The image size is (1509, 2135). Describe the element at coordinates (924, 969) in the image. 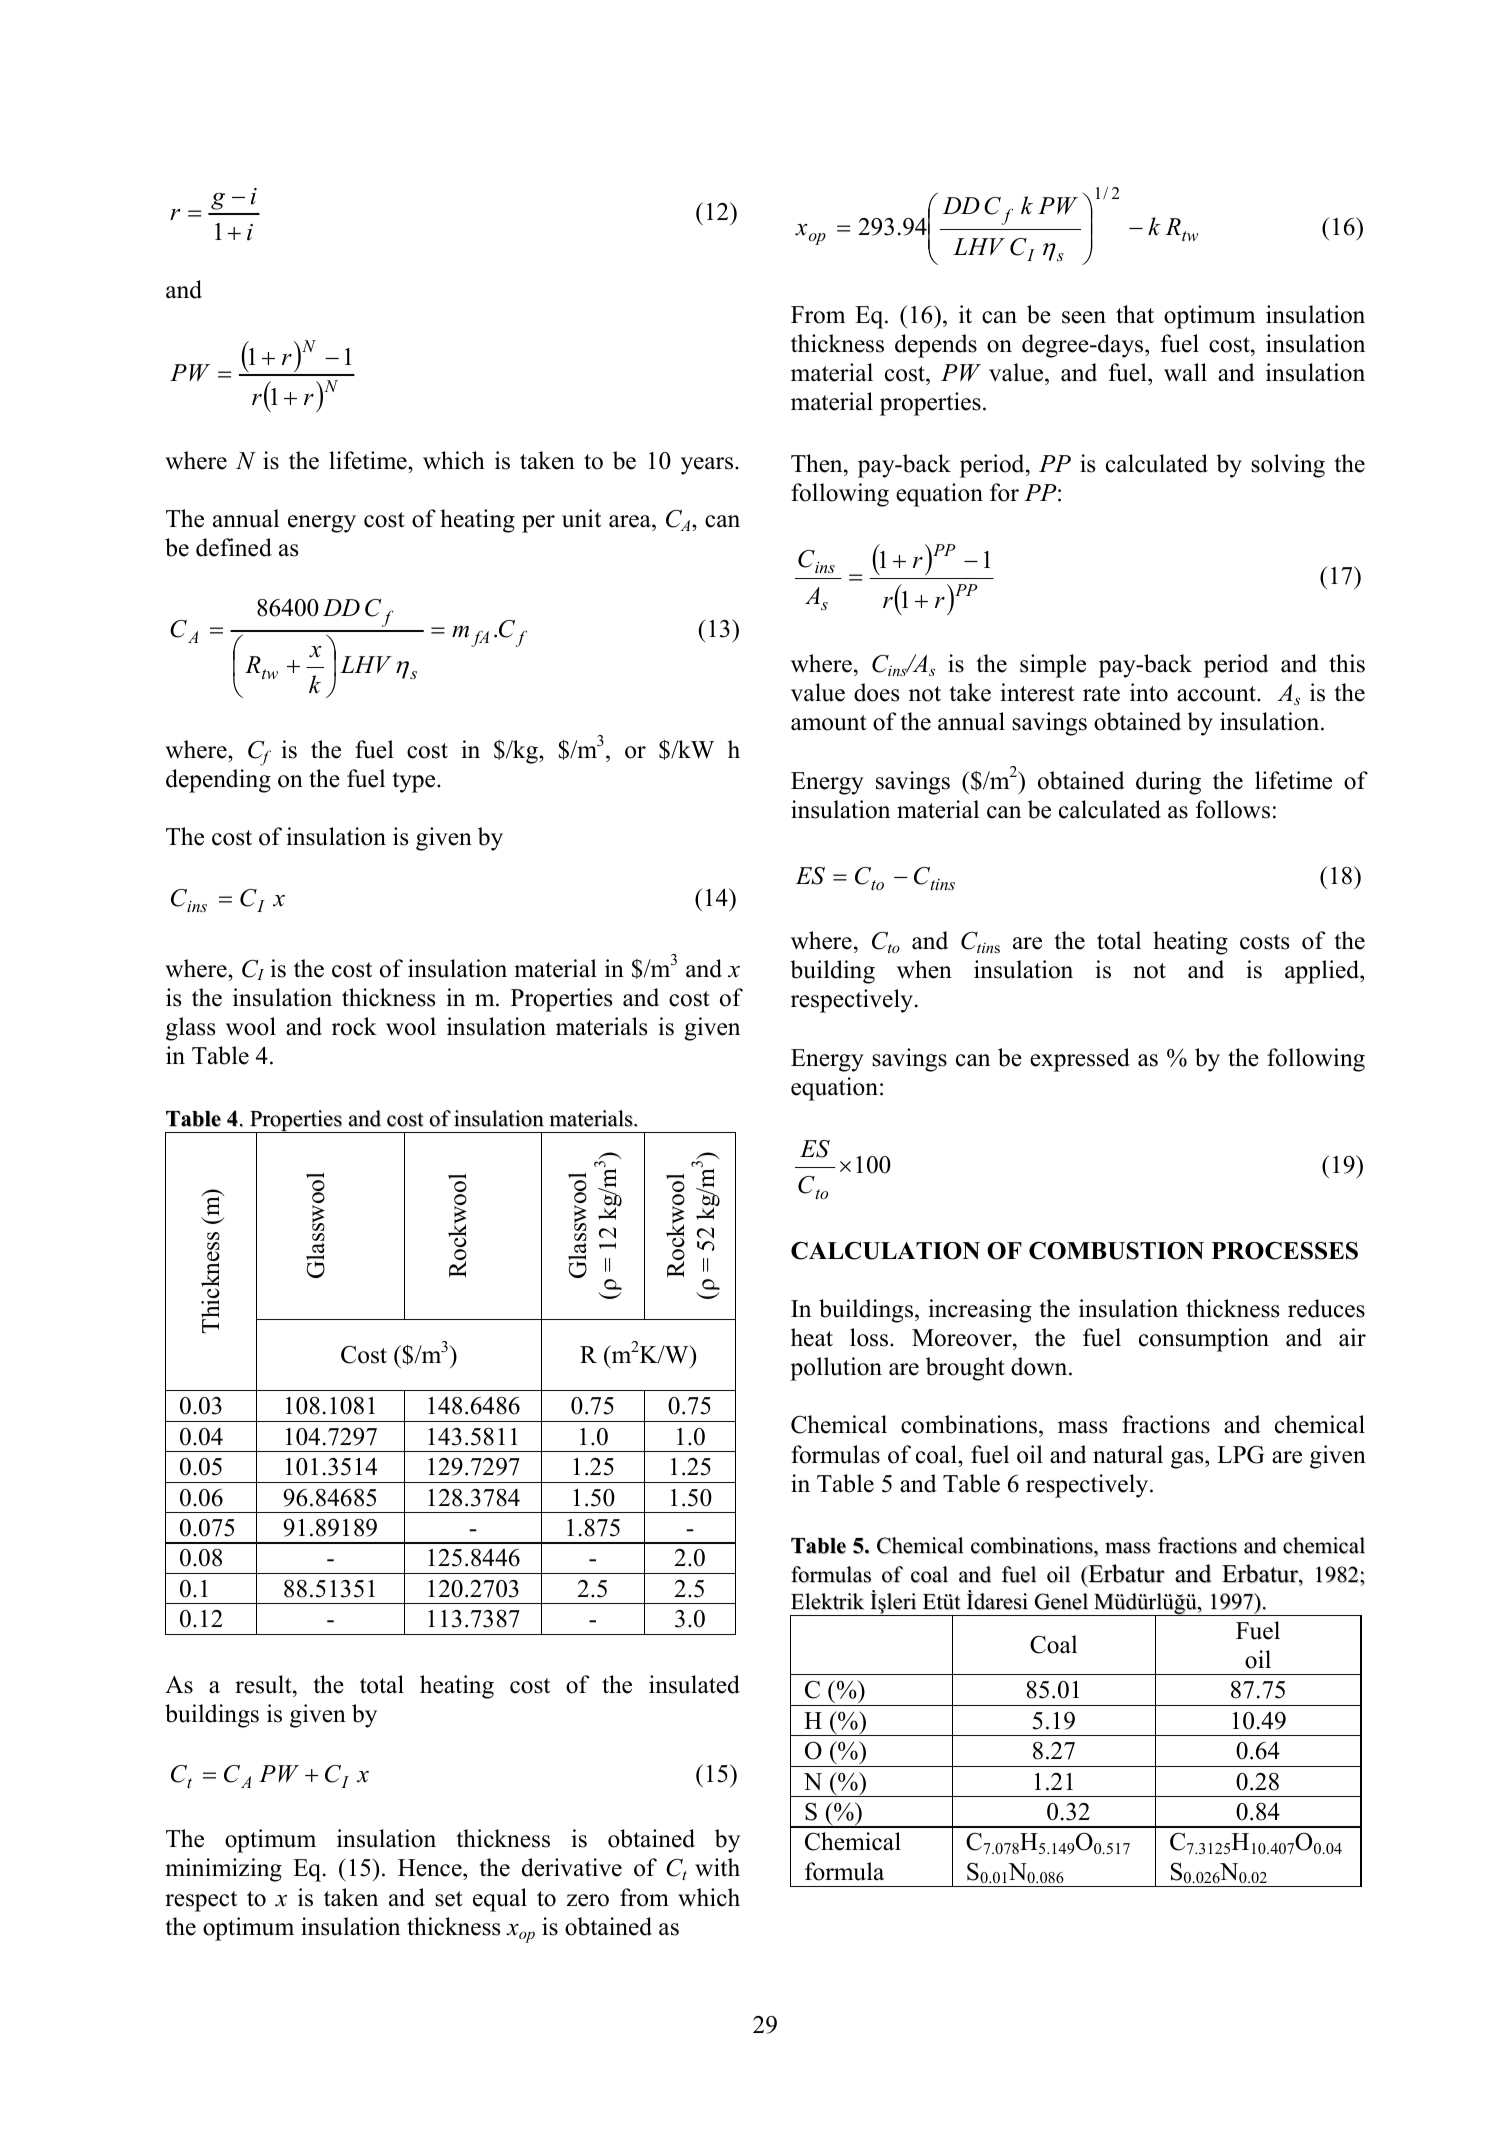

I see `when` at that location.
